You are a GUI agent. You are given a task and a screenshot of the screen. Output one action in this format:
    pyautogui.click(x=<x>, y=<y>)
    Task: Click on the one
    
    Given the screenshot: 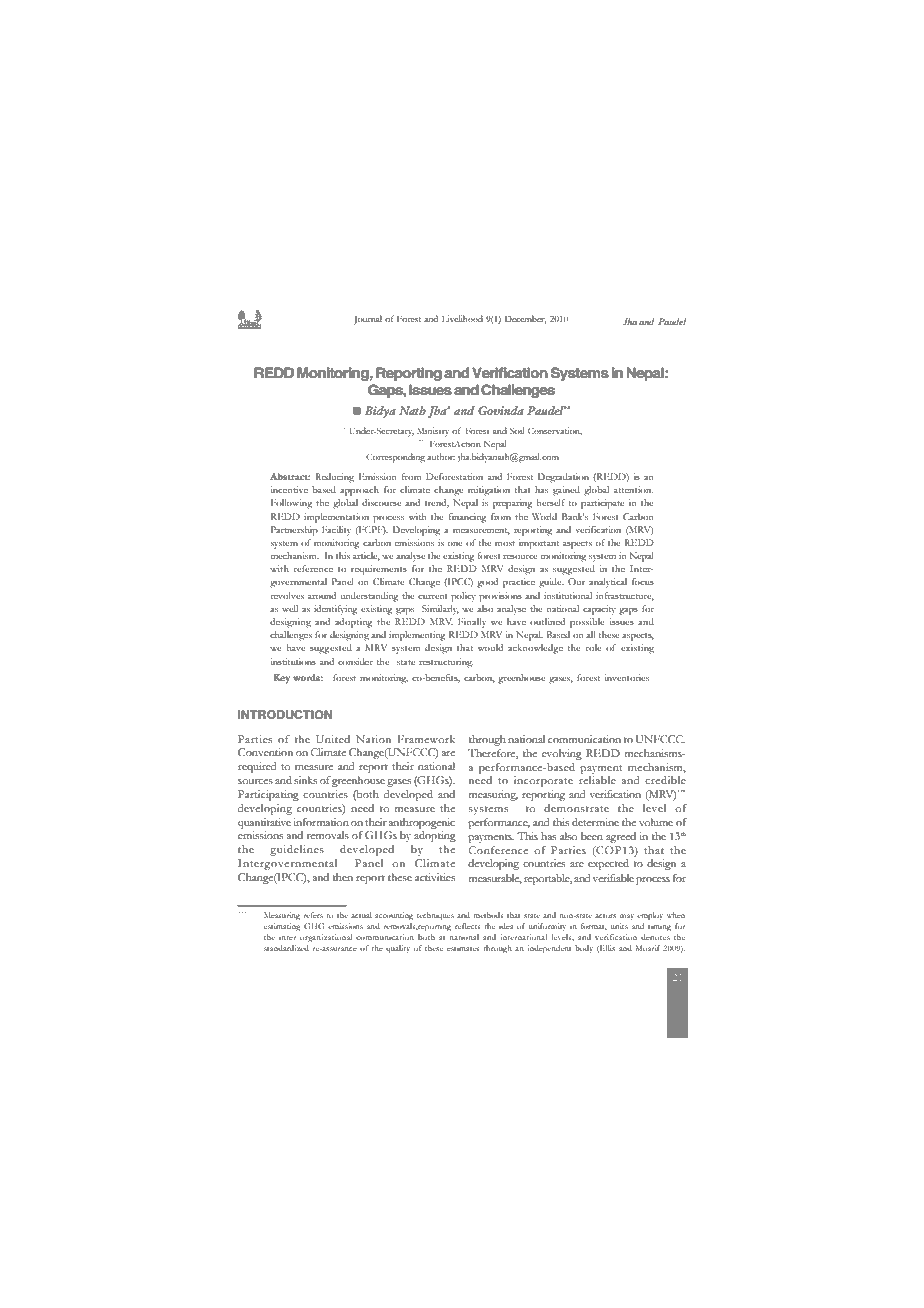 What is the action you would take?
    pyautogui.click(x=455, y=544)
